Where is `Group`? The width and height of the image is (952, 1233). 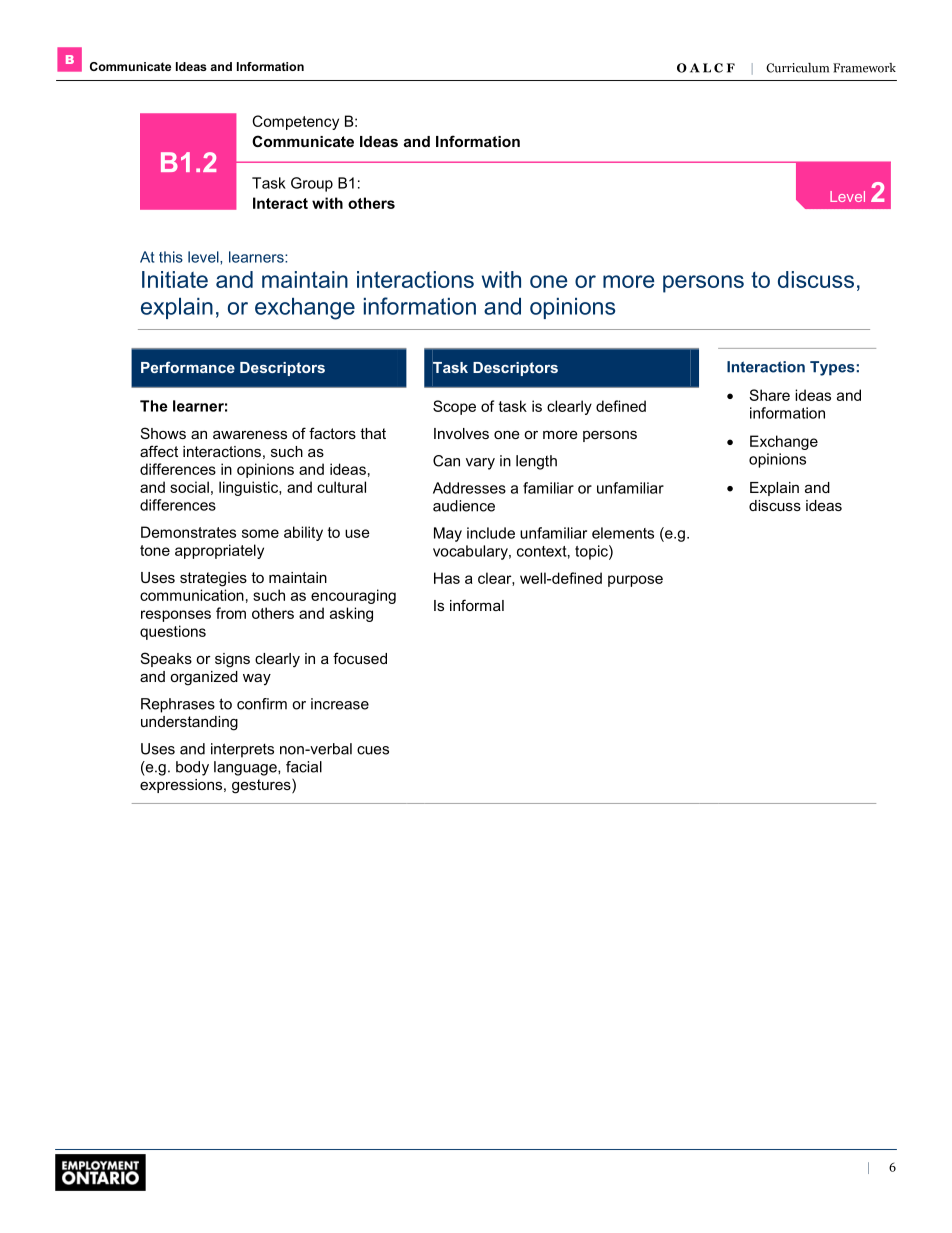
Group is located at coordinates (312, 184).
